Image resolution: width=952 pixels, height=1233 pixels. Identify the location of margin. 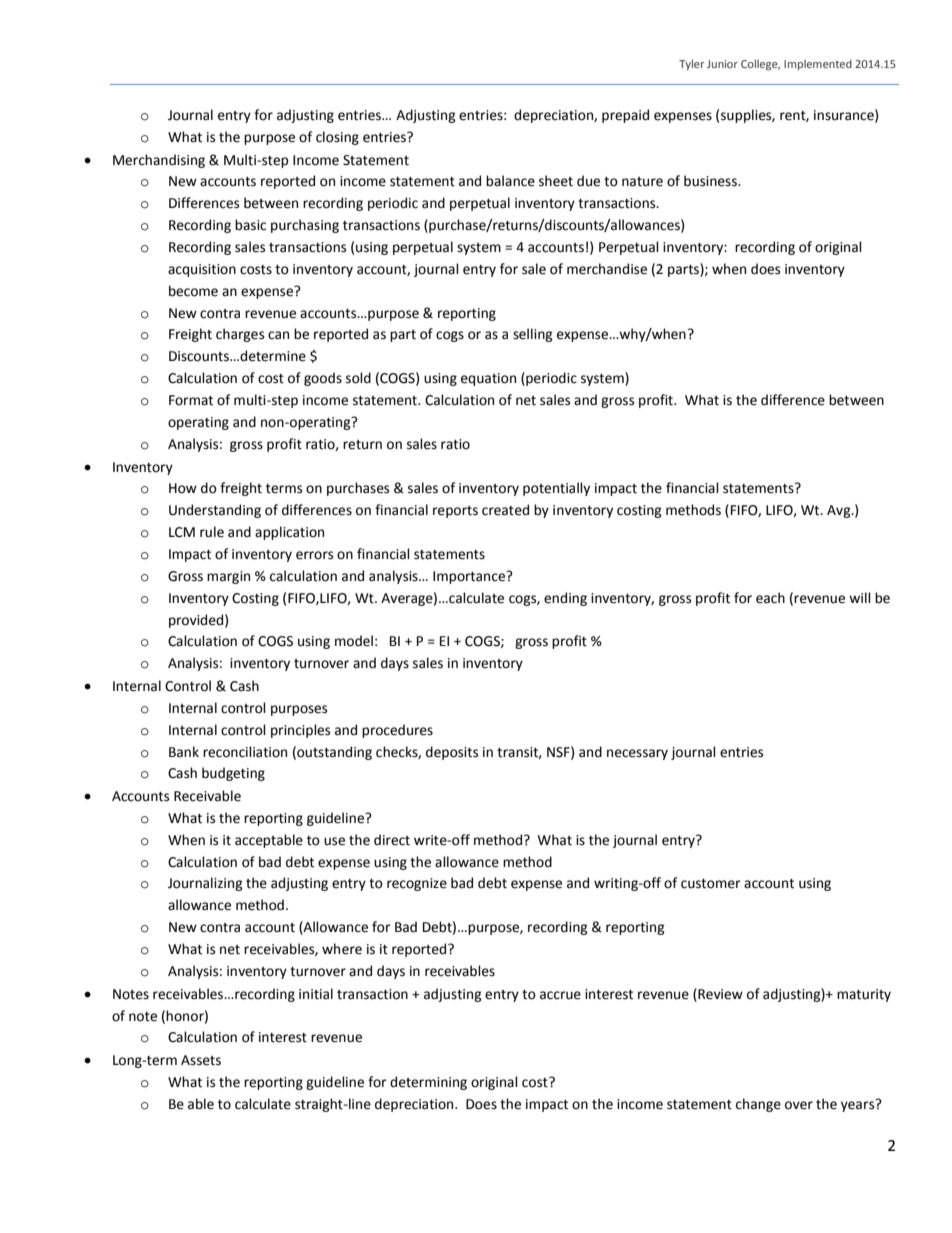
(228, 577).
